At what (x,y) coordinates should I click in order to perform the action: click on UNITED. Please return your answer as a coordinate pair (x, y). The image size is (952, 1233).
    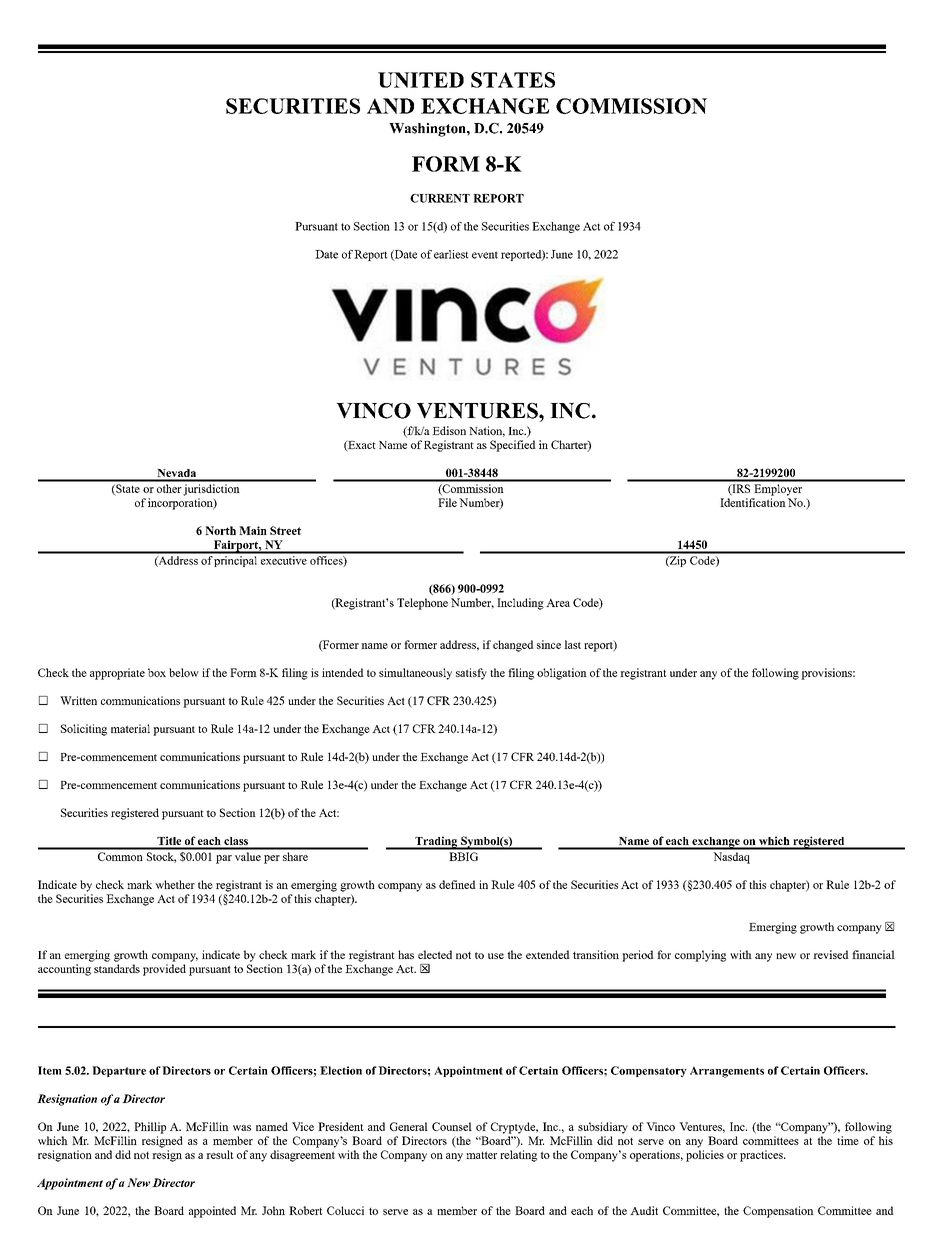
    Looking at the image, I should click on (421, 80).
